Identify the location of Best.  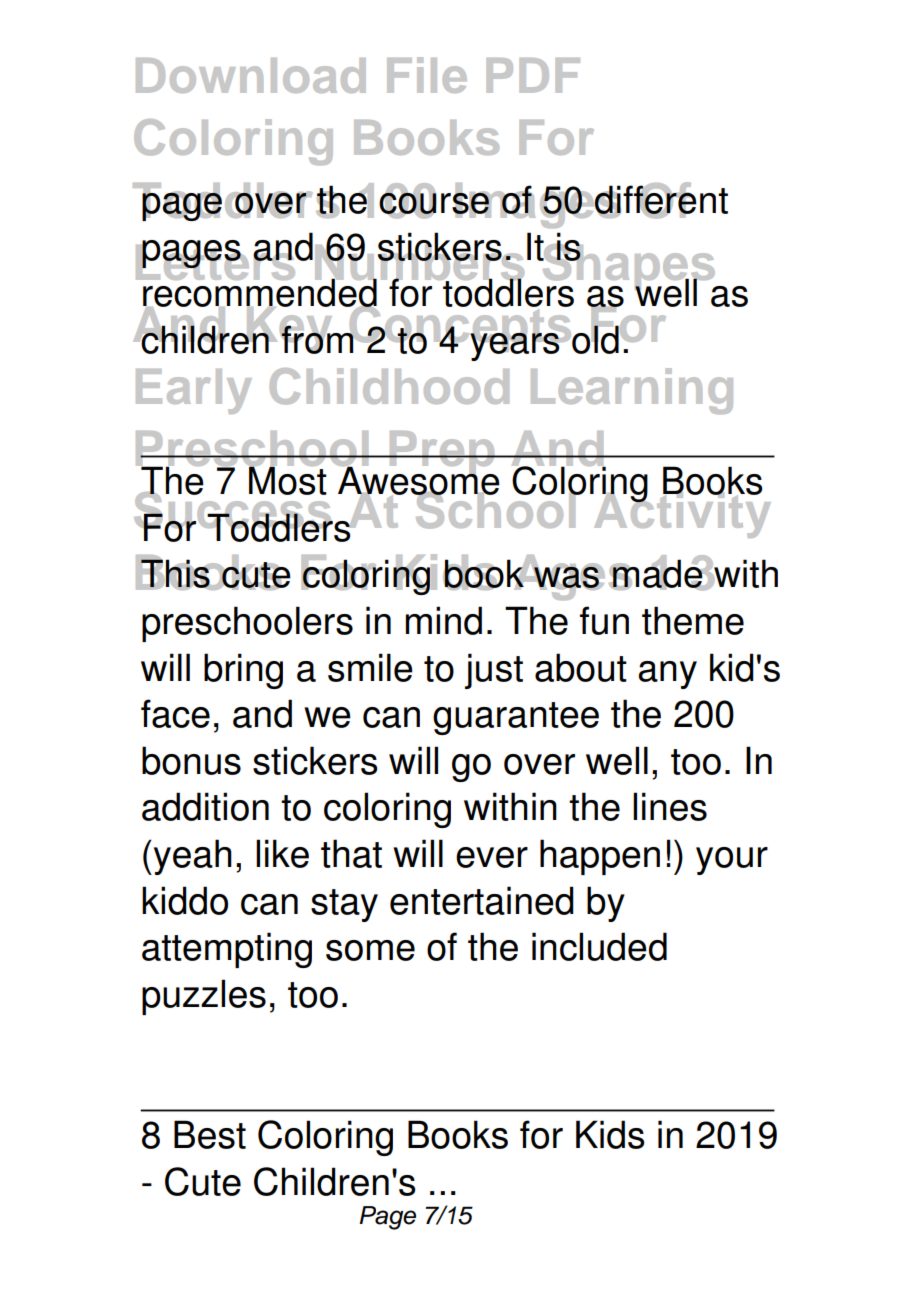
(210, 1134).
